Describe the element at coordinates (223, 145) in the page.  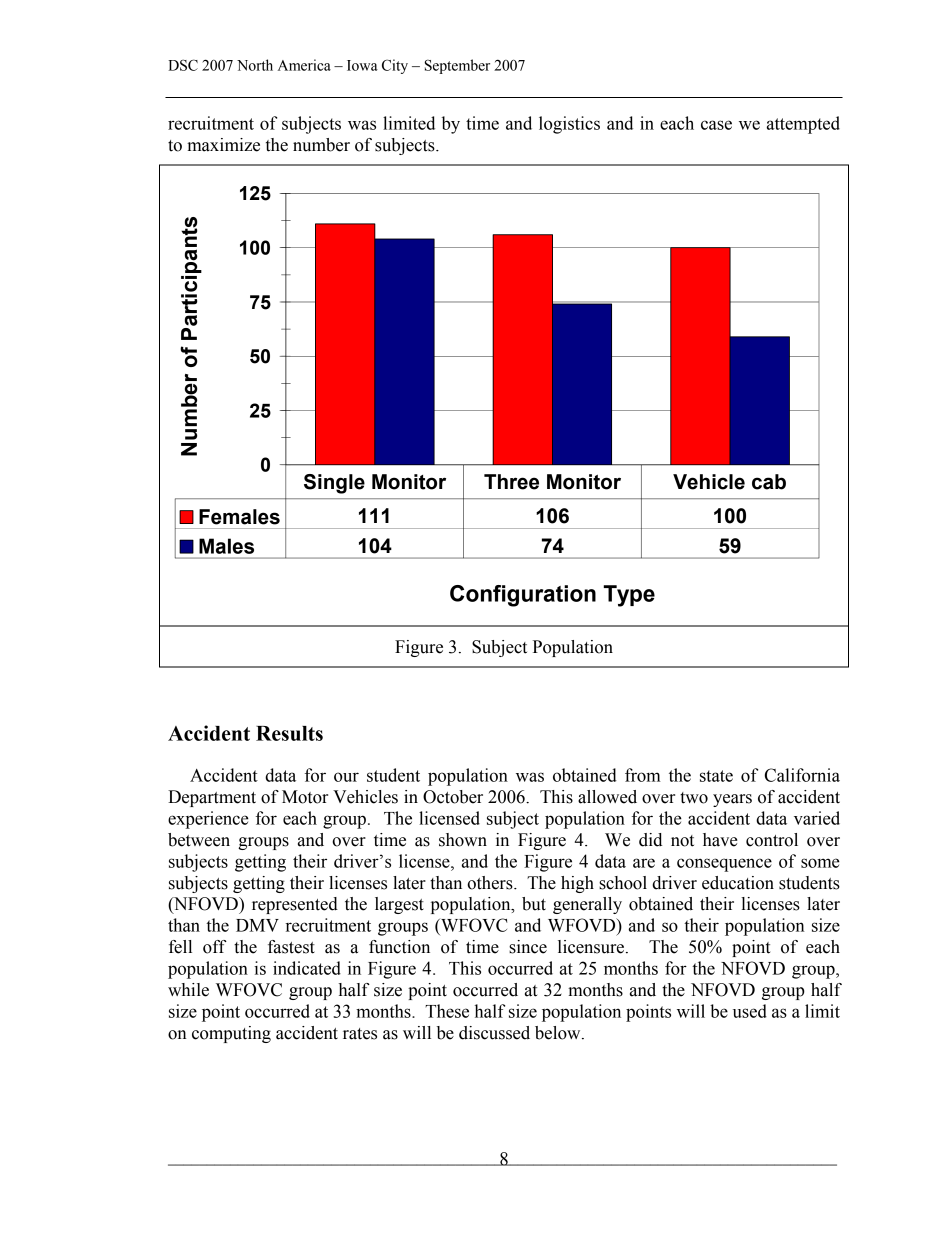
I see `maximize` at that location.
